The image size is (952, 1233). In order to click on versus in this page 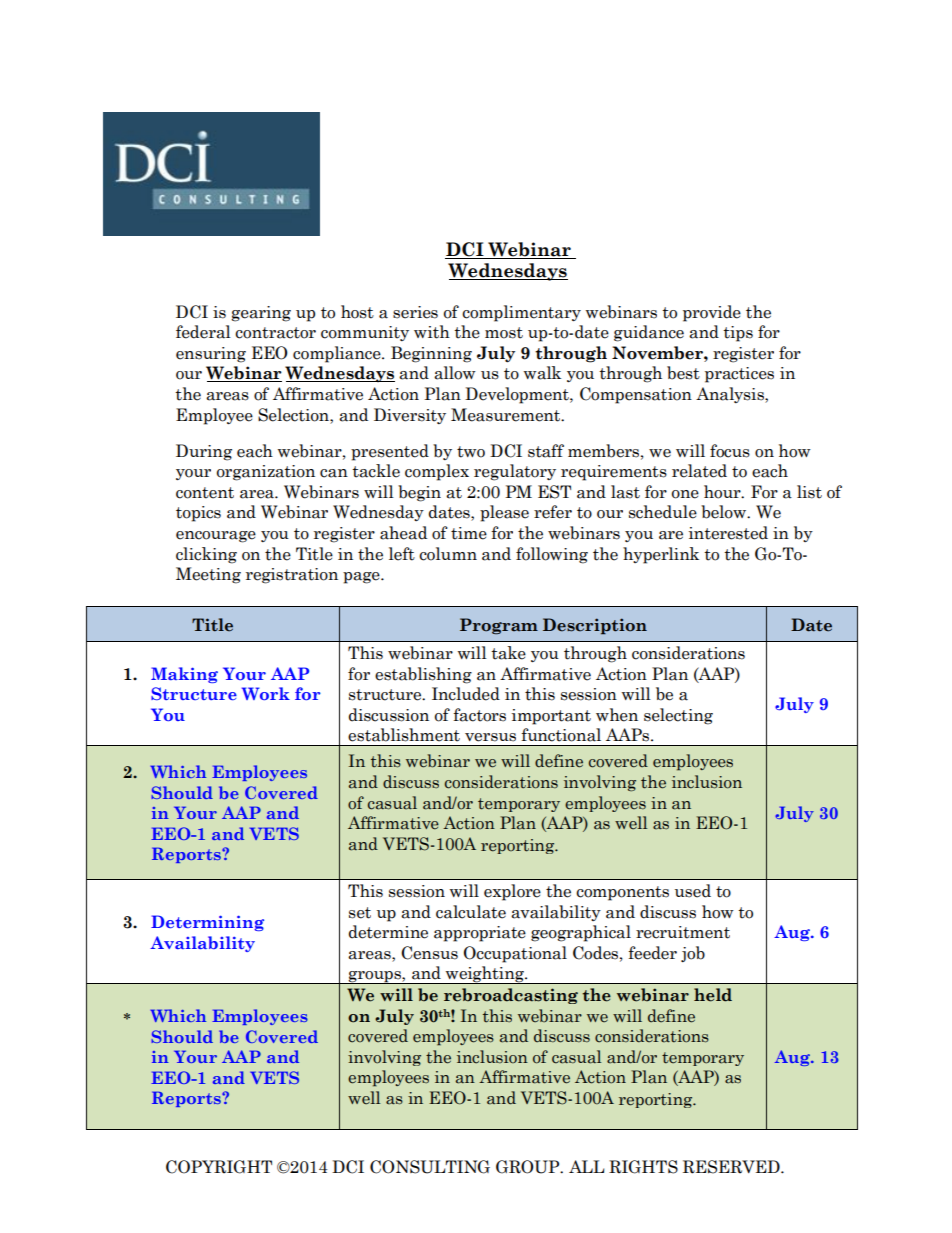, I will do `click(490, 737)`.
